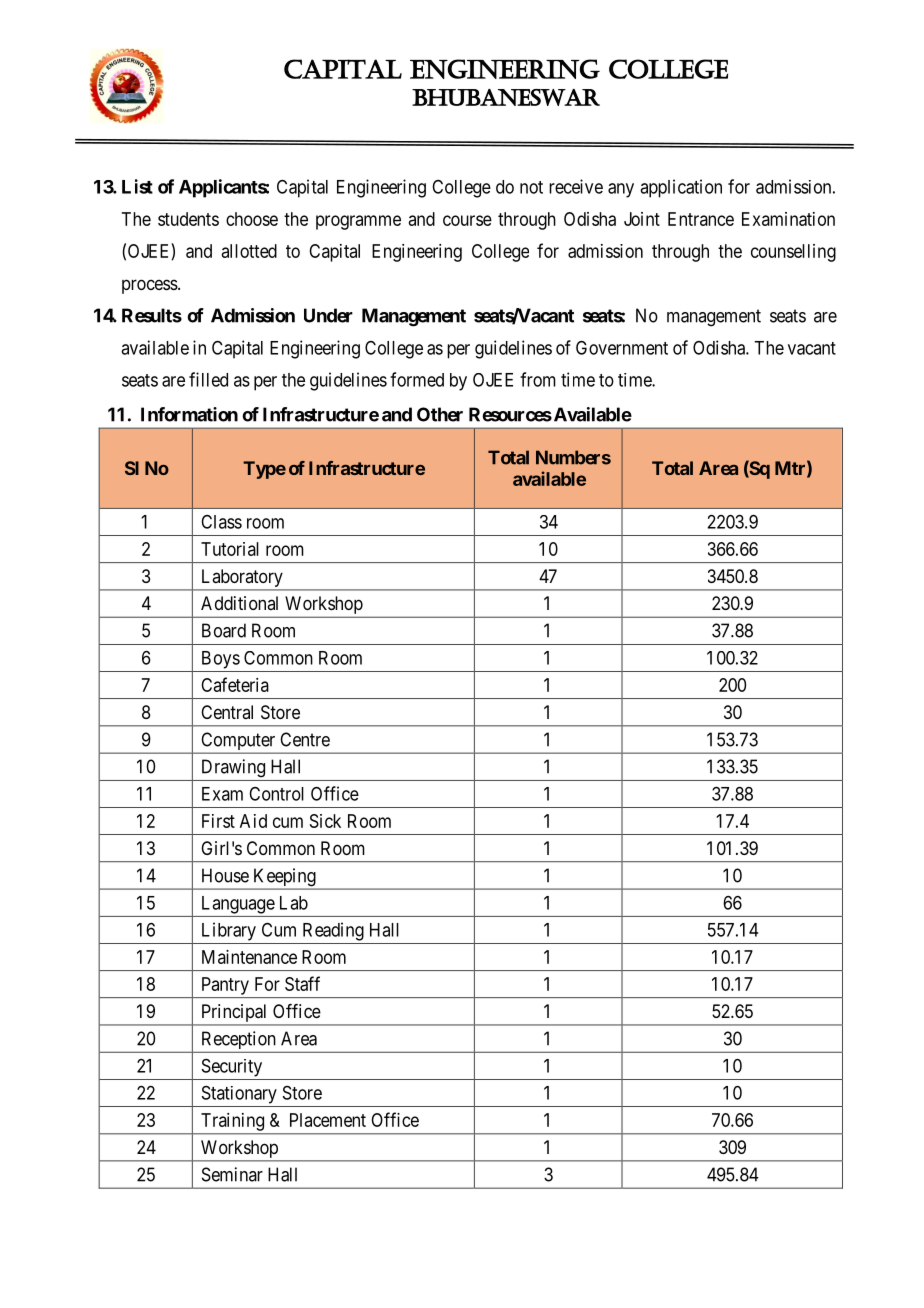 The image size is (924, 1308). What do you see at coordinates (302, 983) in the image?
I see `Staff` at bounding box center [302, 983].
